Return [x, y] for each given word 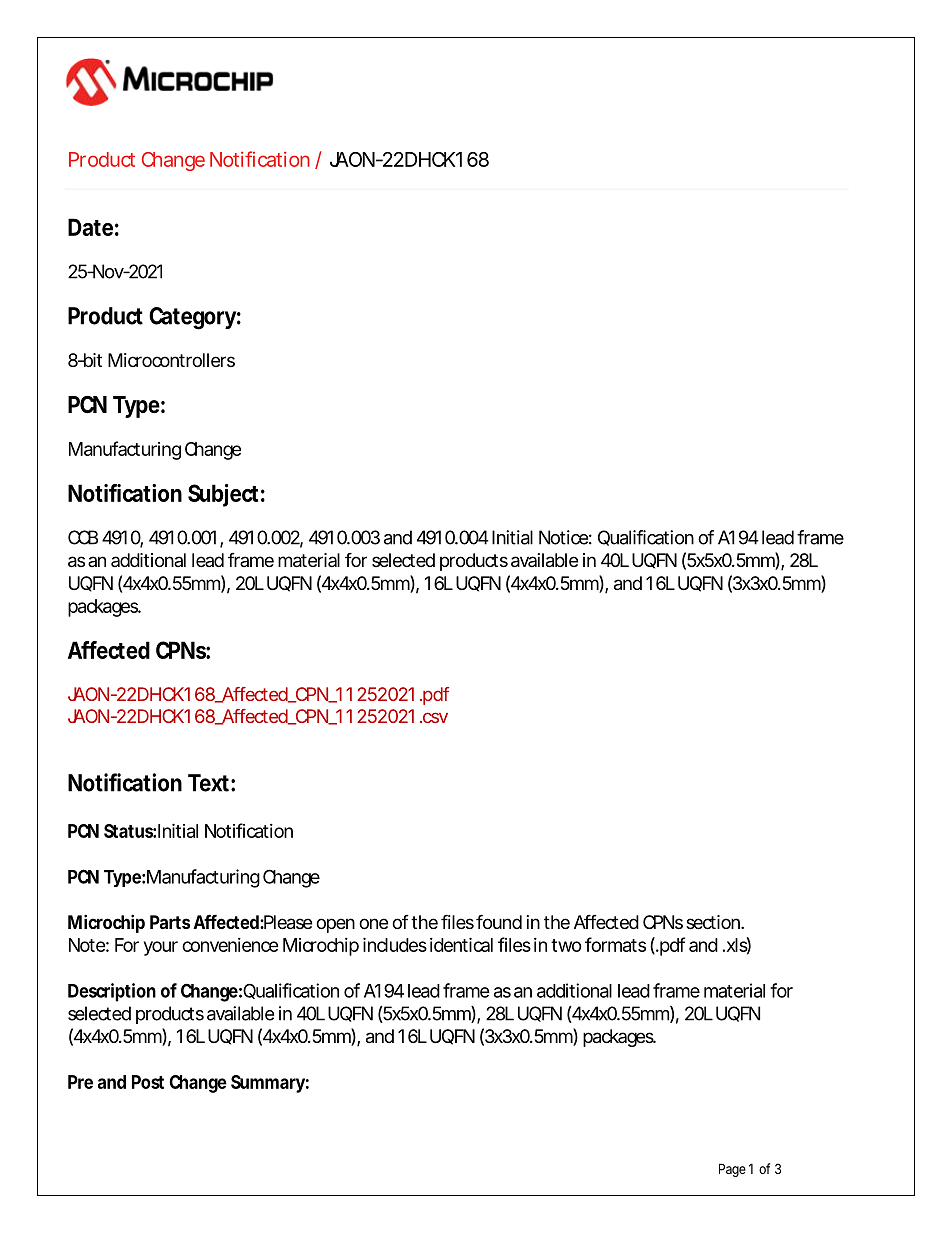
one [373, 923]
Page [732, 1170]
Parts [170, 922]
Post [148, 1082]
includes [395, 944]
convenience [230, 945]
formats [615, 944]
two [566, 945]
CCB [83, 537]
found [499, 921]
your [161, 948]
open [335, 925]
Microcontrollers [171, 360]
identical [461, 944]
